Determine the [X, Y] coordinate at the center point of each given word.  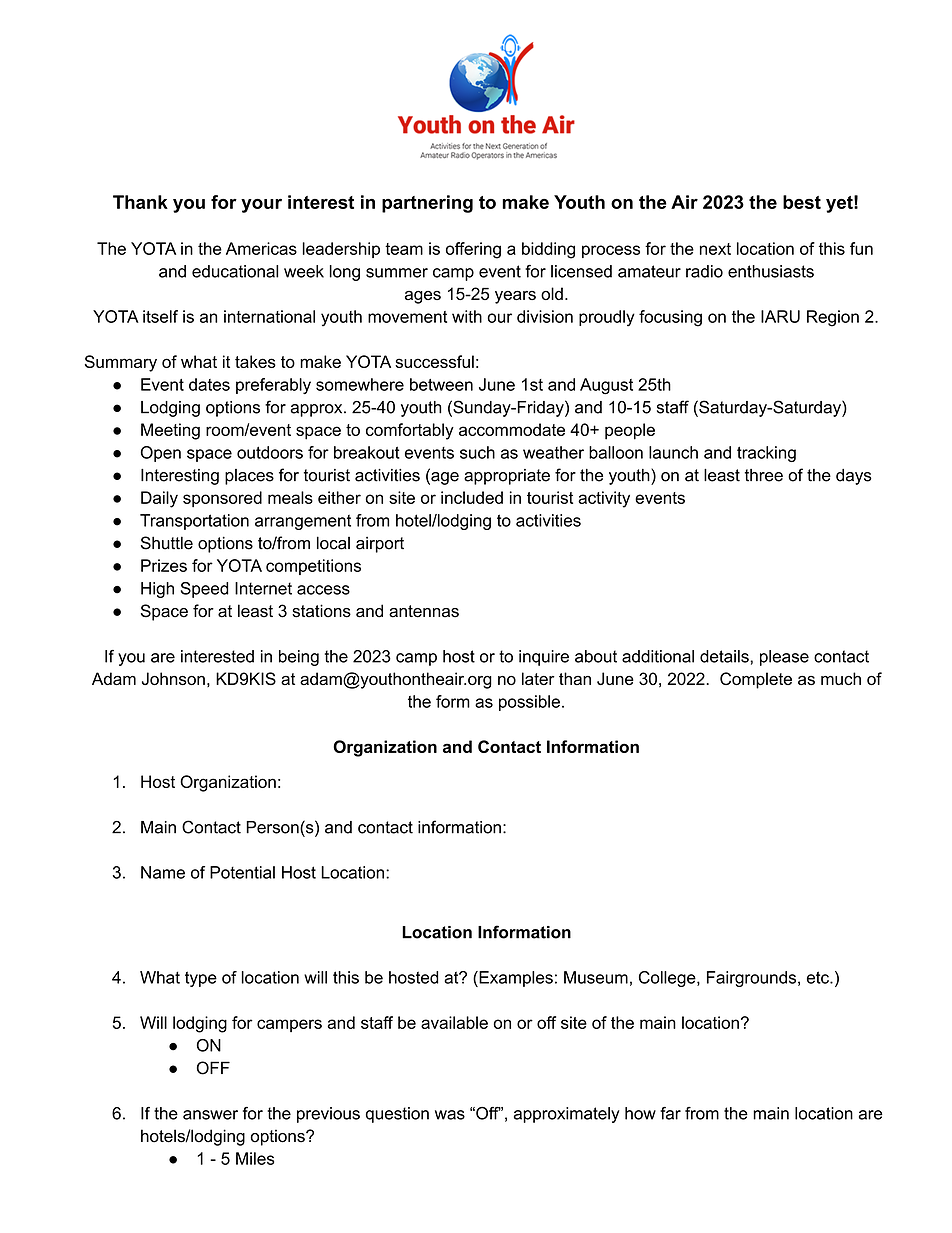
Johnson [173, 678]
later [538, 678]
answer [210, 1115]
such [477, 452]
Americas [261, 248]
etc [819, 977]
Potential [242, 872]
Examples [515, 979]
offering [473, 250]
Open [161, 454]
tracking [766, 454]
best [802, 202]
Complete [756, 680]
